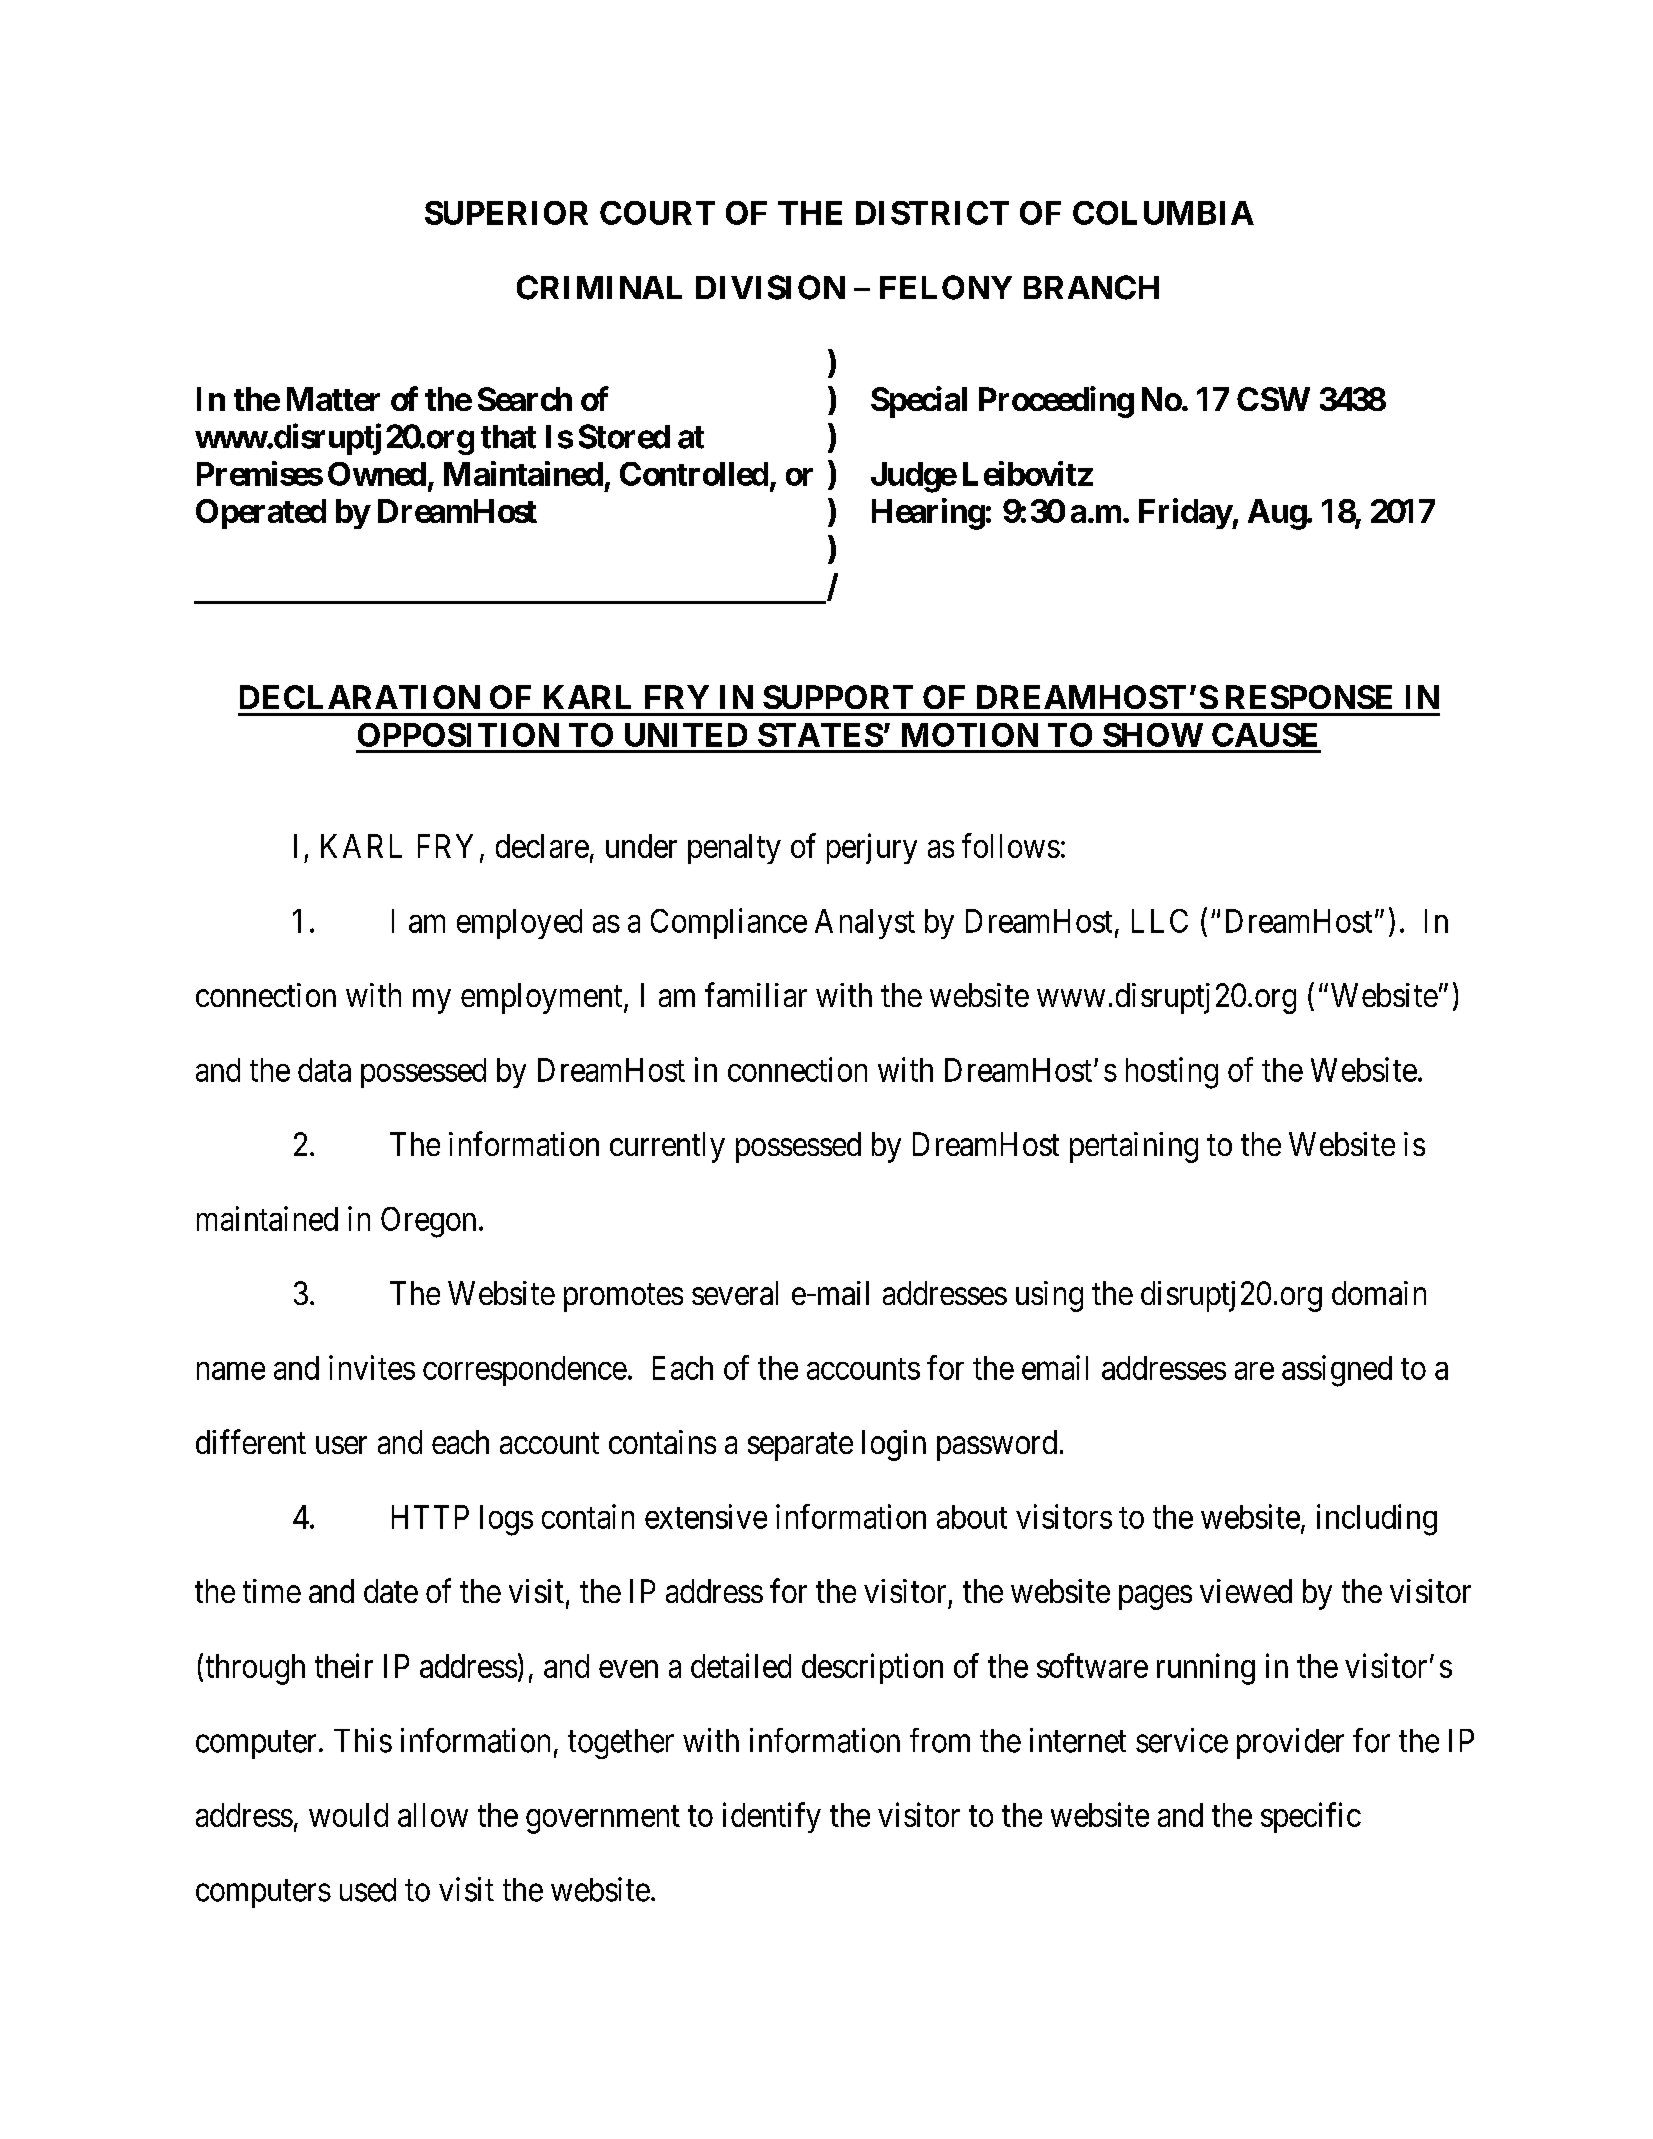 Image resolution: width=1653 pixels, height=2139 pixels. I want to click on COLUMBIA, so click(1163, 213).
